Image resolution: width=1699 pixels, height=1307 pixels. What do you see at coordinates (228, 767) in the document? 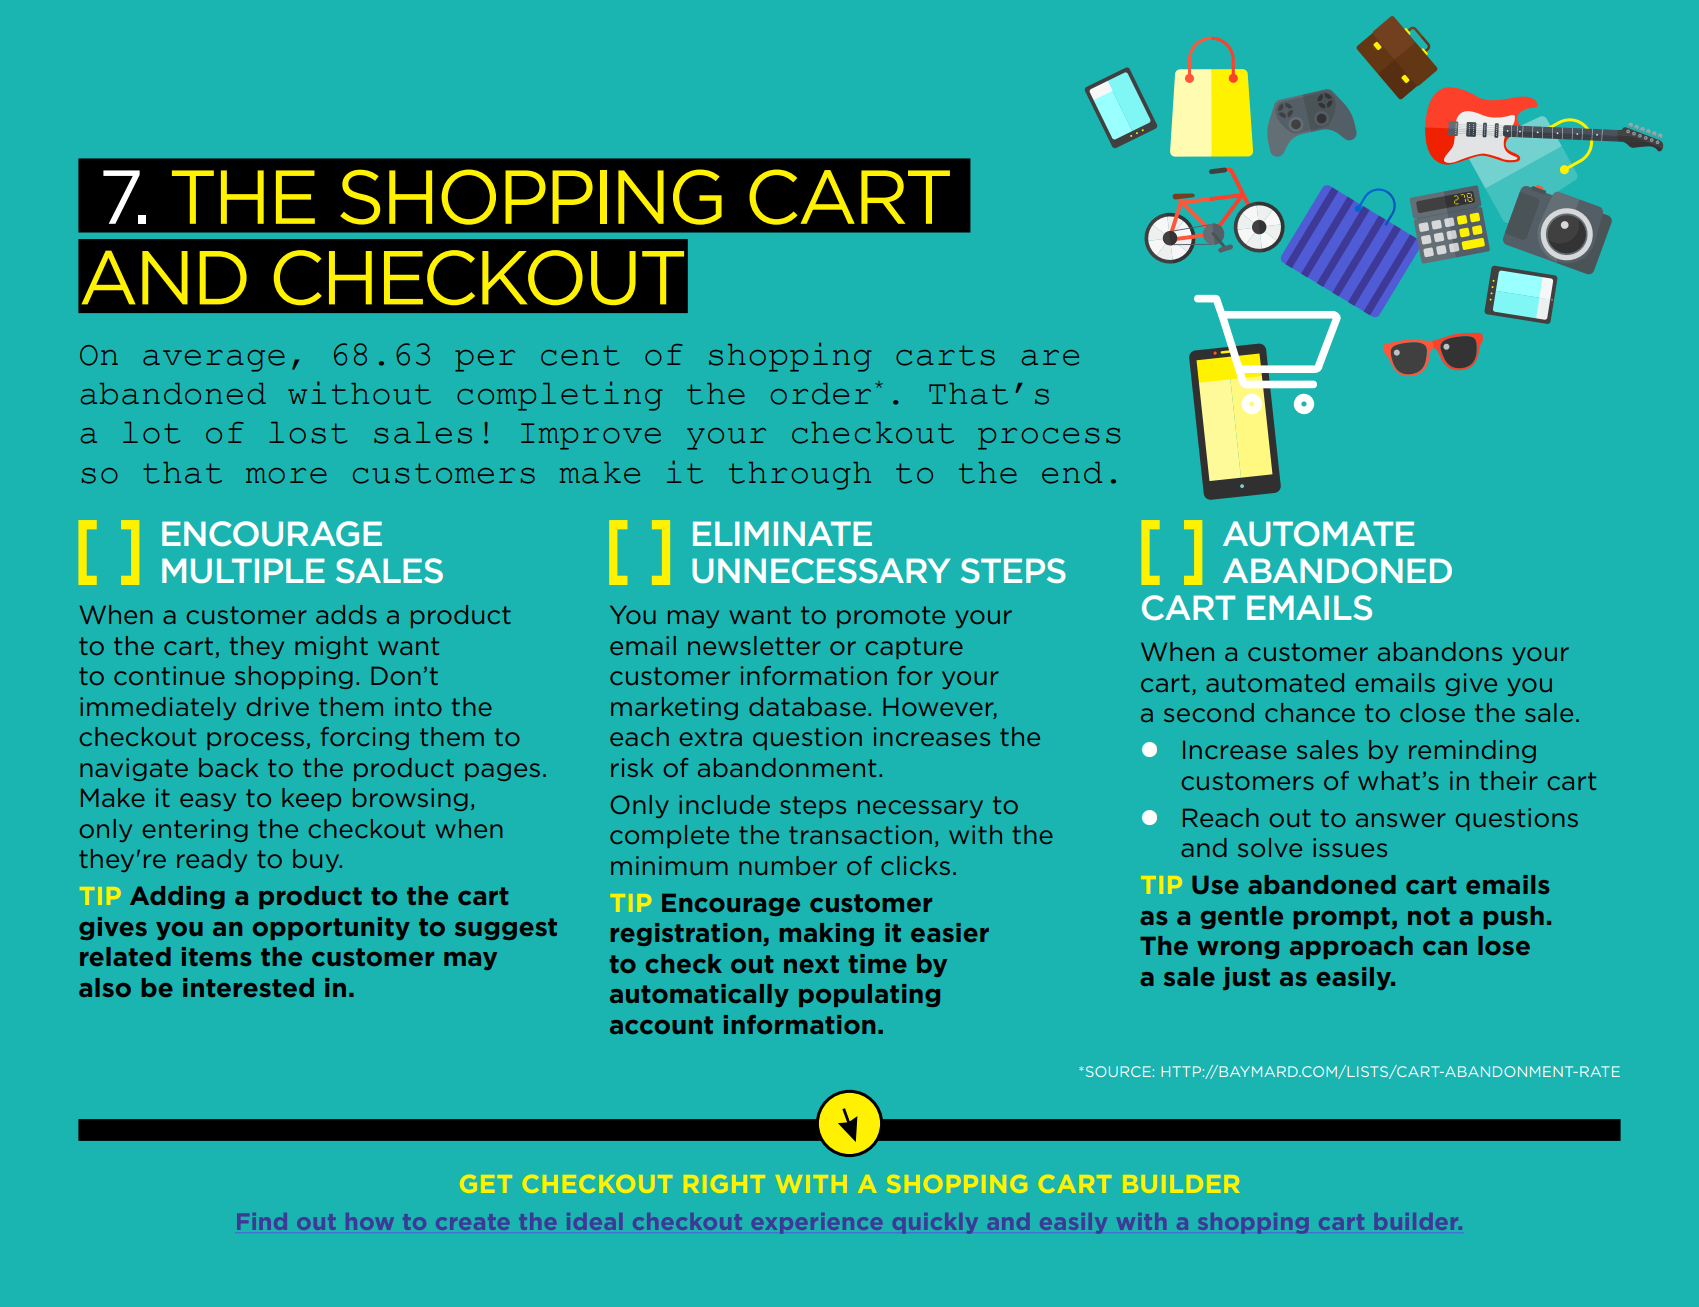
I see `back` at bounding box center [228, 767].
